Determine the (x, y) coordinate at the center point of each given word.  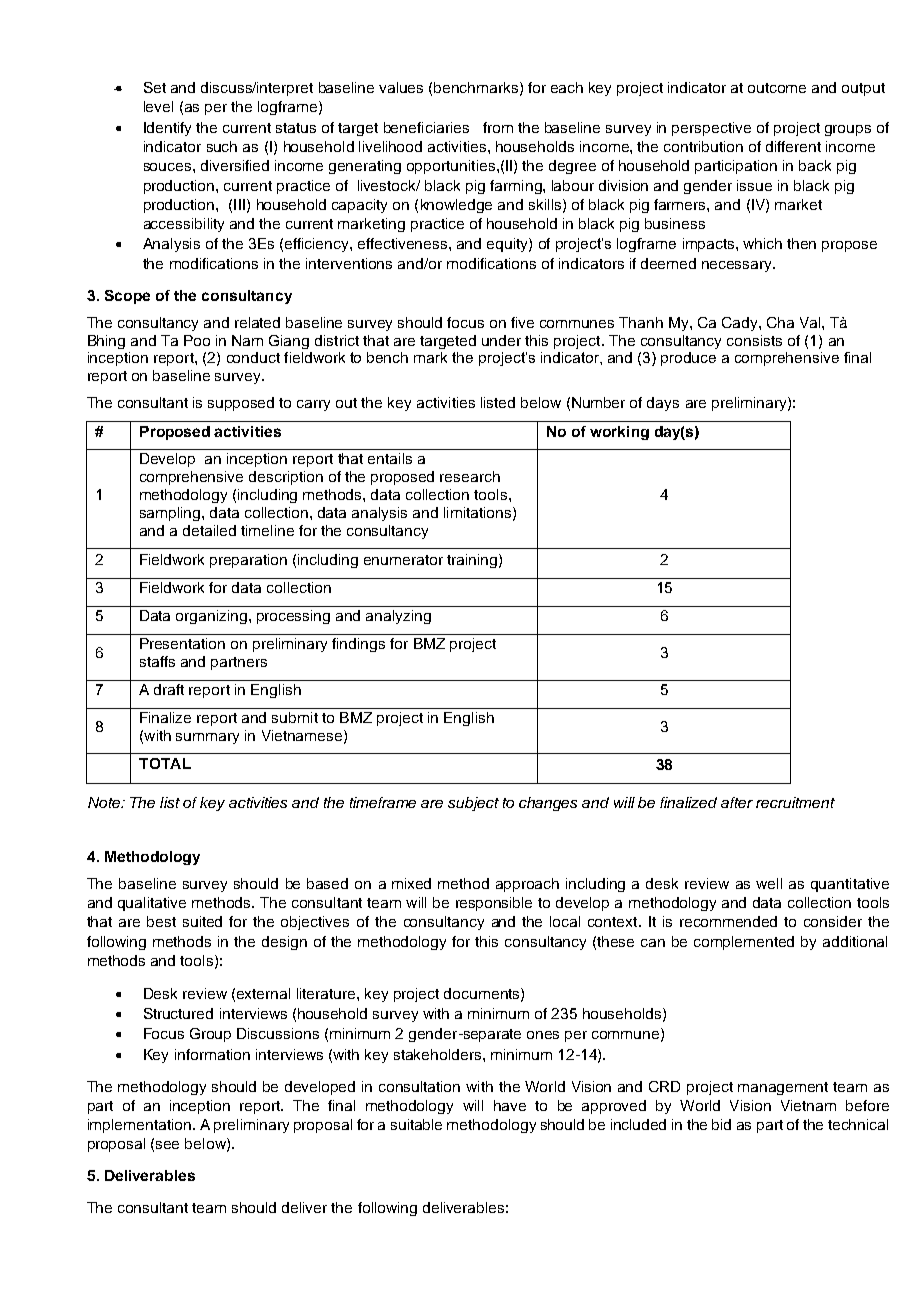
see (167, 1145)
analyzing (398, 617)
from (498, 127)
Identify (167, 129)
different (793, 146)
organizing (213, 617)
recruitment (795, 802)
